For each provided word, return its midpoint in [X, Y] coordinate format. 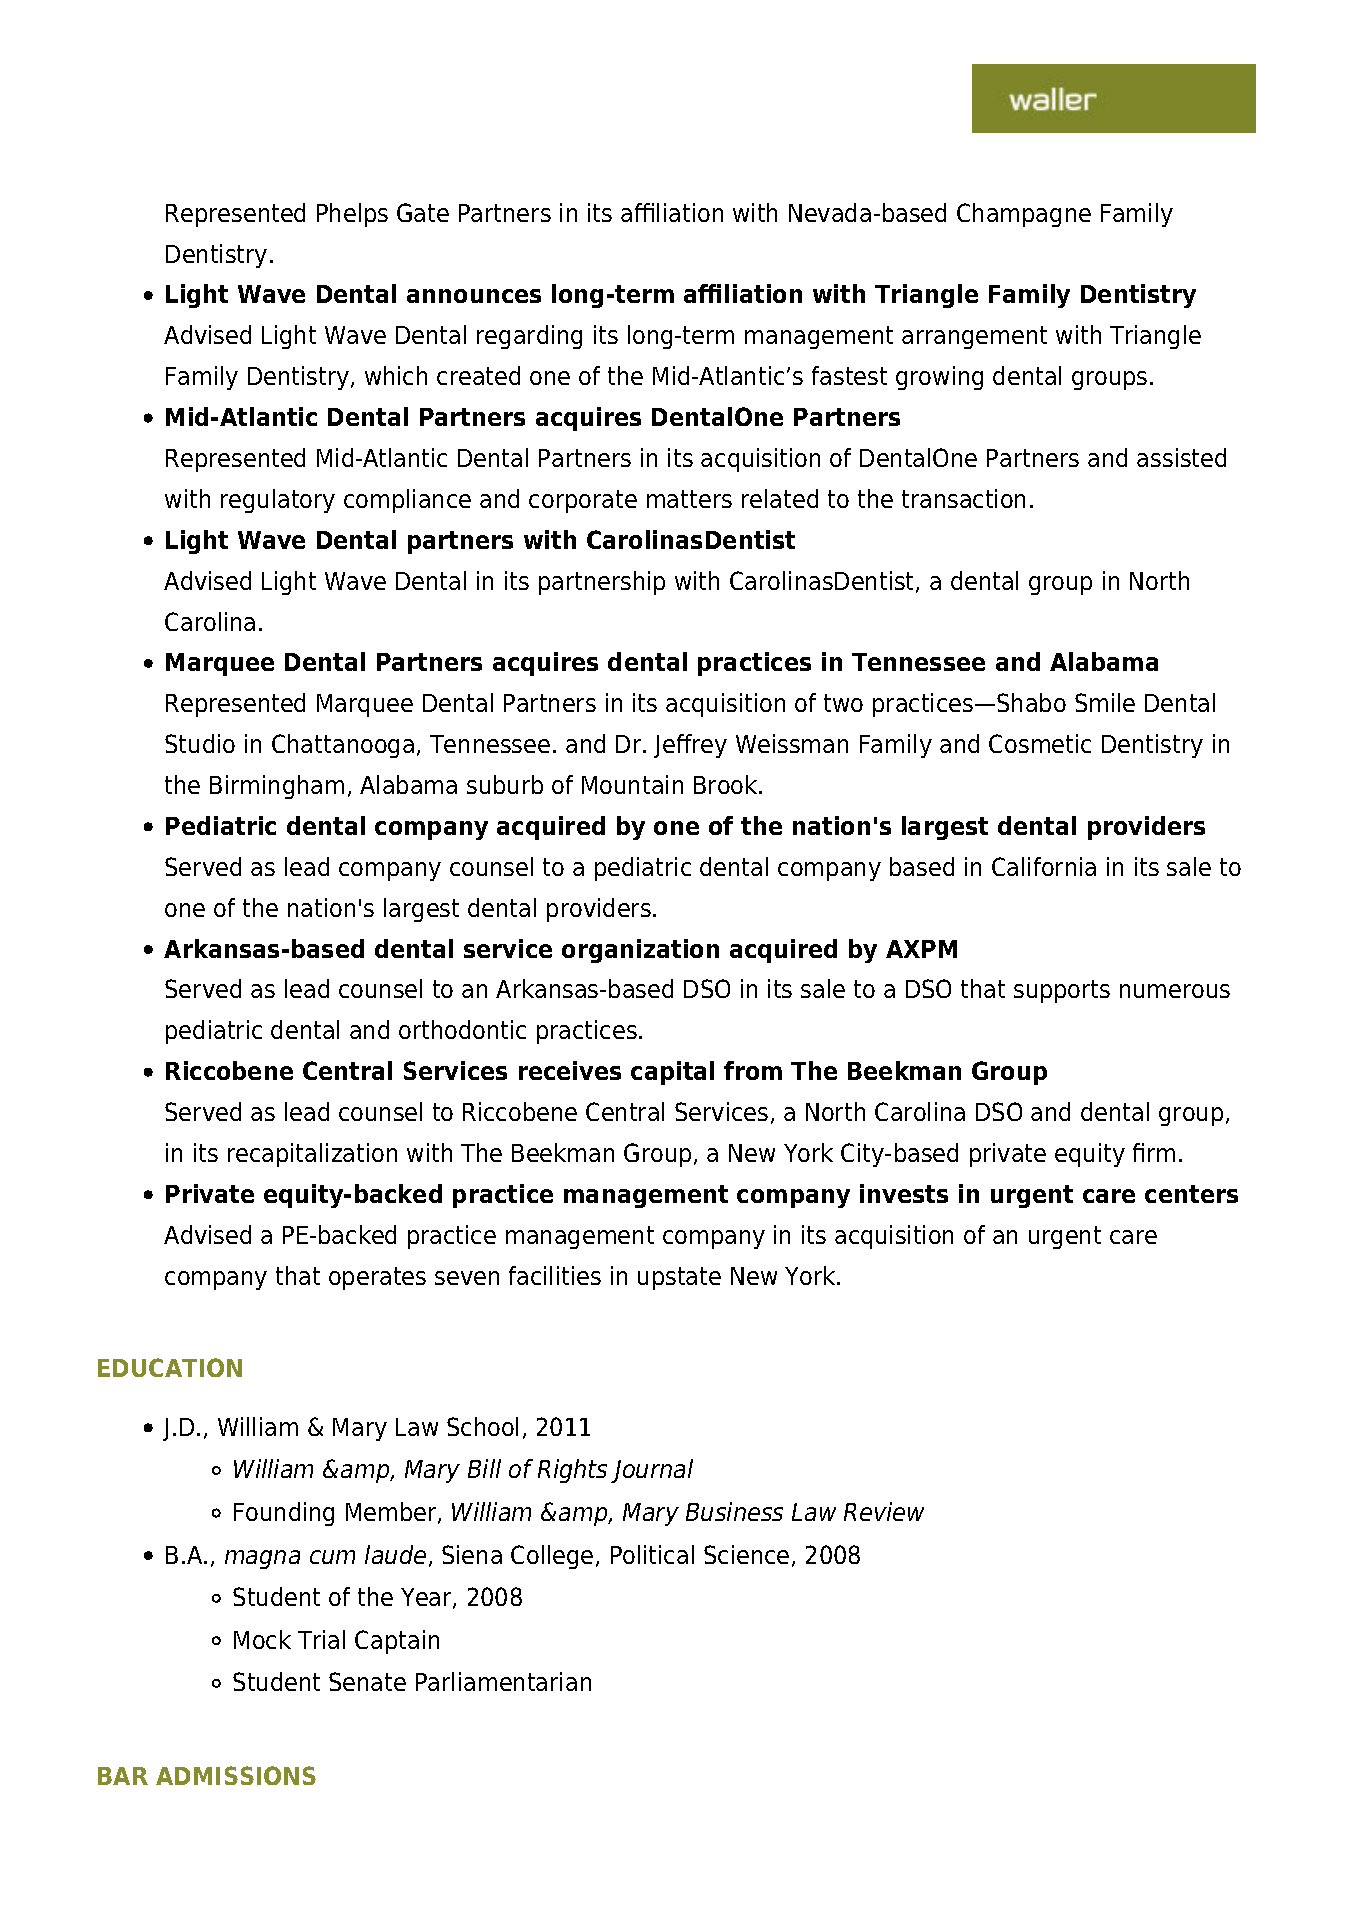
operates [377, 1278]
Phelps [352, 215]
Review [884, 1511]
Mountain [632, 784]
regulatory [278, 501]
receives [570, 1070]
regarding [529, 337]
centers [1191, 1194]
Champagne [1024, 215]
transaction [963, 498]
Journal [652, 1471]
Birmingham [277, 787]
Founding [284, 1514]
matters [689, 499]
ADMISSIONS [236, 1775]
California [1044, 866]
